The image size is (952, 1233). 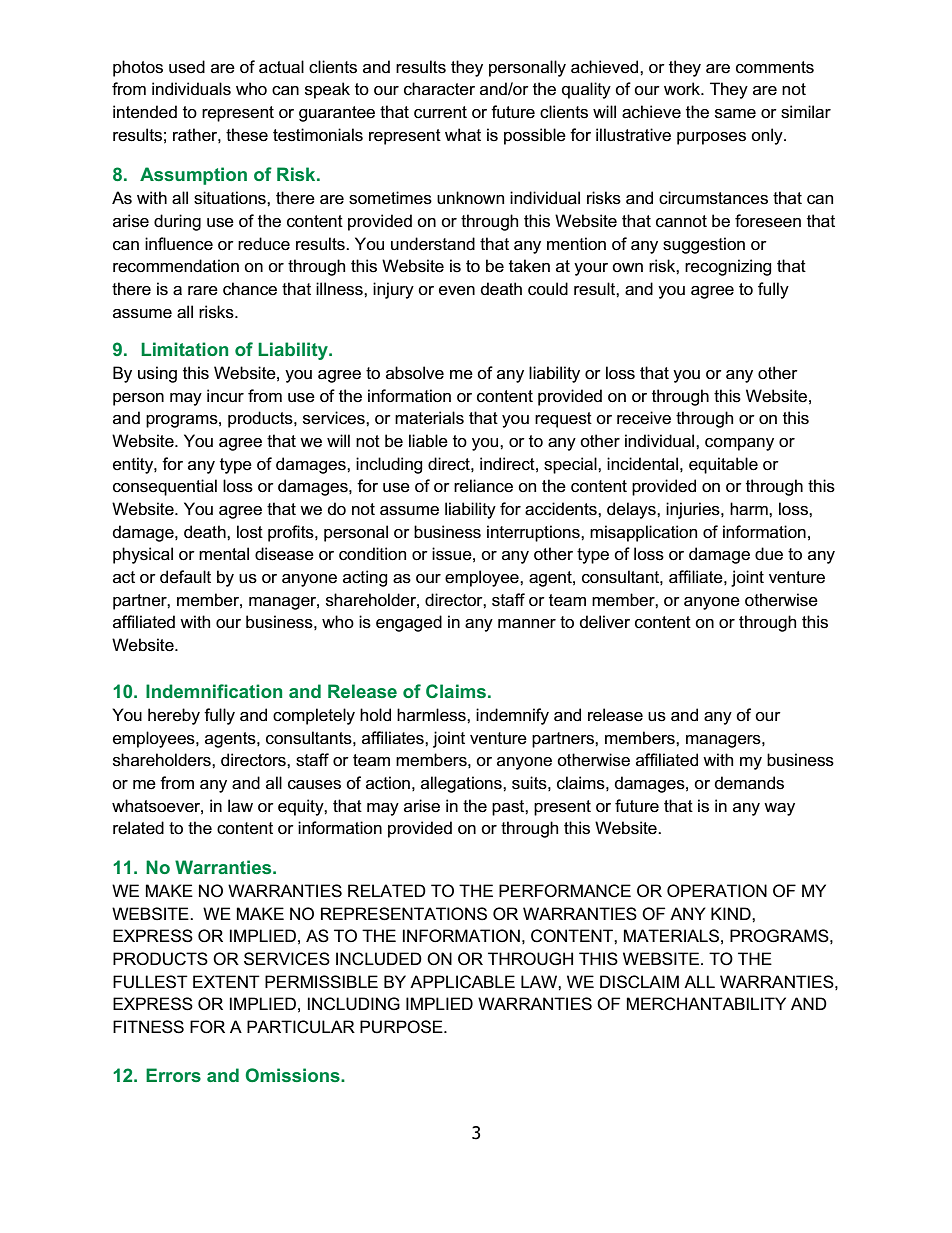 I want to click on reliance, so click(x=483, y=486).
